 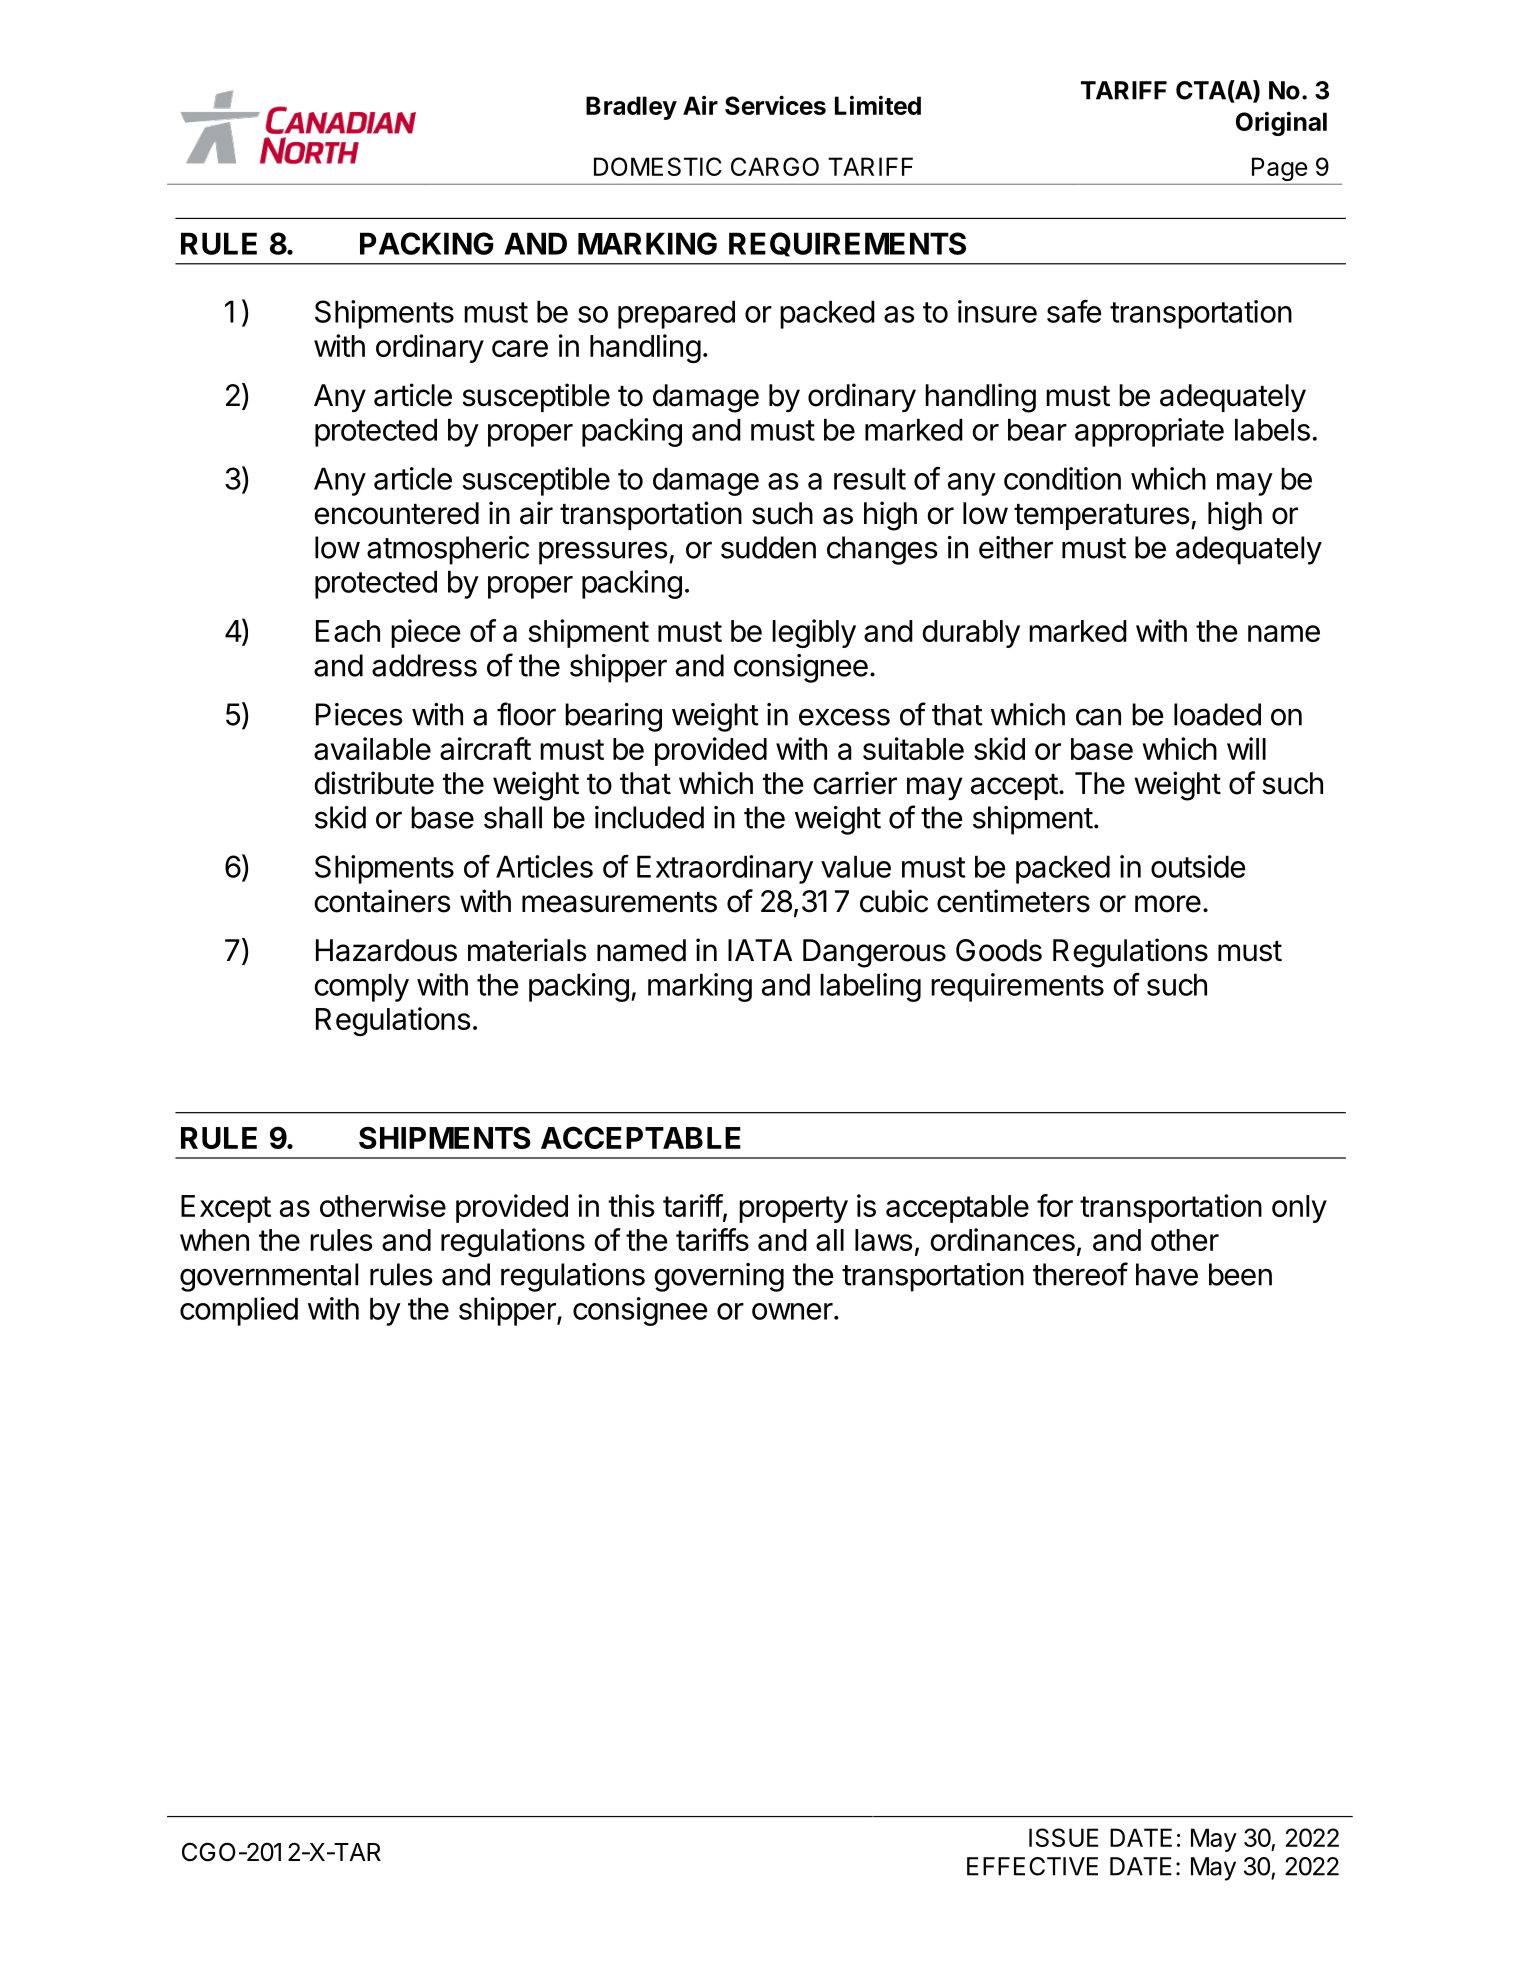 What do you see at coordinates (1217, 714) in the screenshot?
I see `loaded` at bounding box center [1217, 714].
